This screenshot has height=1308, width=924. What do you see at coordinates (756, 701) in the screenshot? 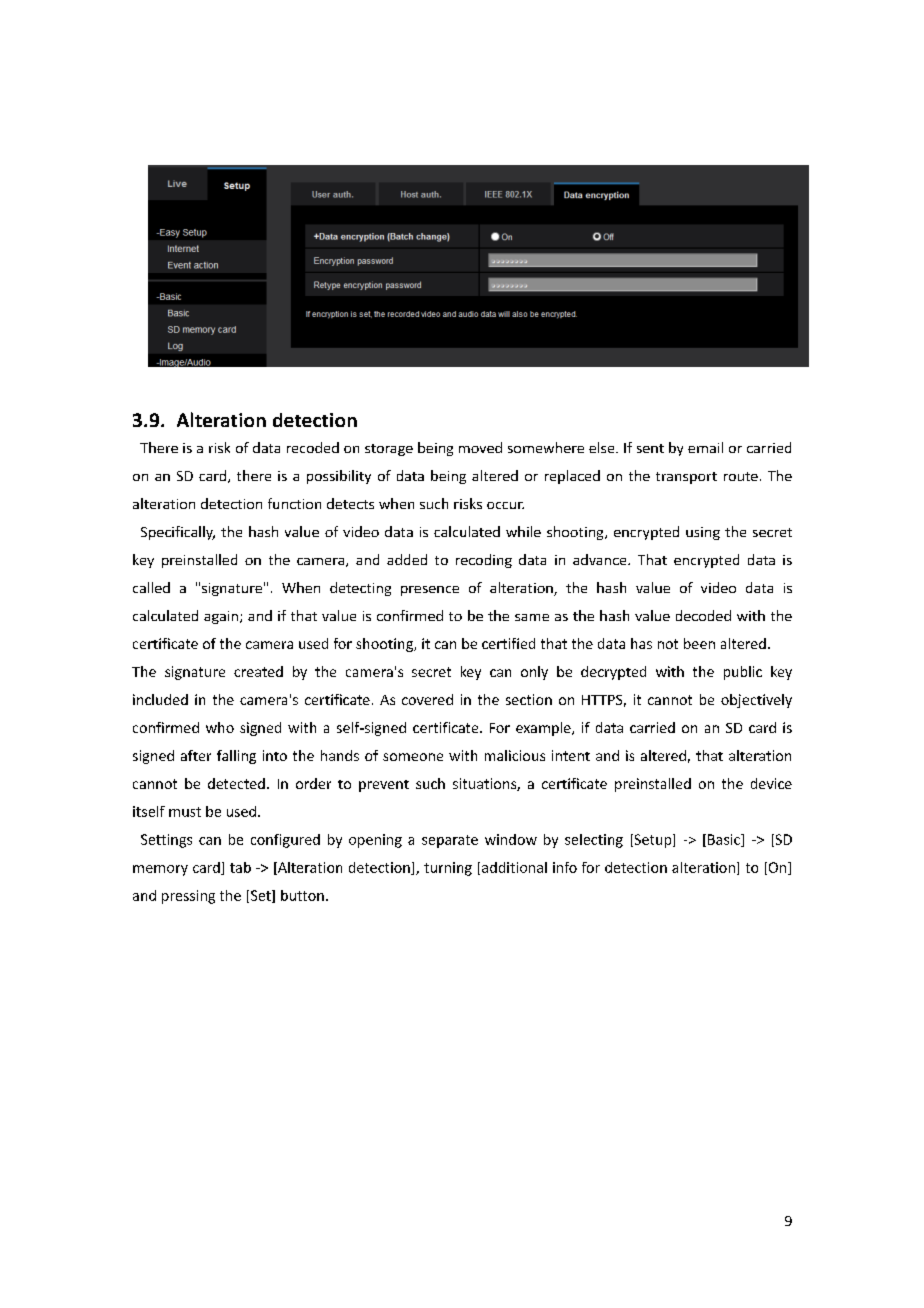
I see `objectively` at bounding box center [756, 701].
